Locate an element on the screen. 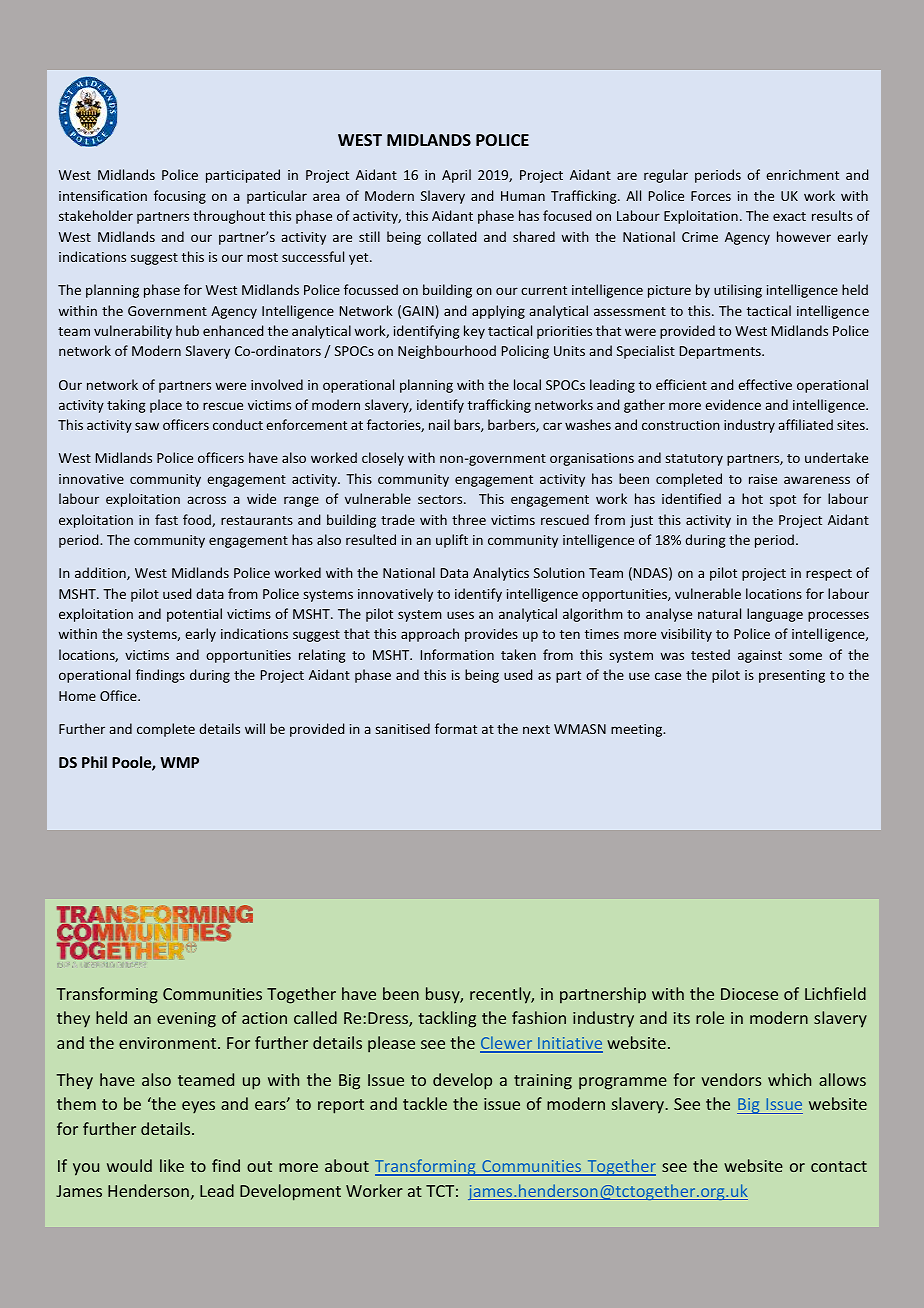  focusing is located at coordinates (180, 197).
